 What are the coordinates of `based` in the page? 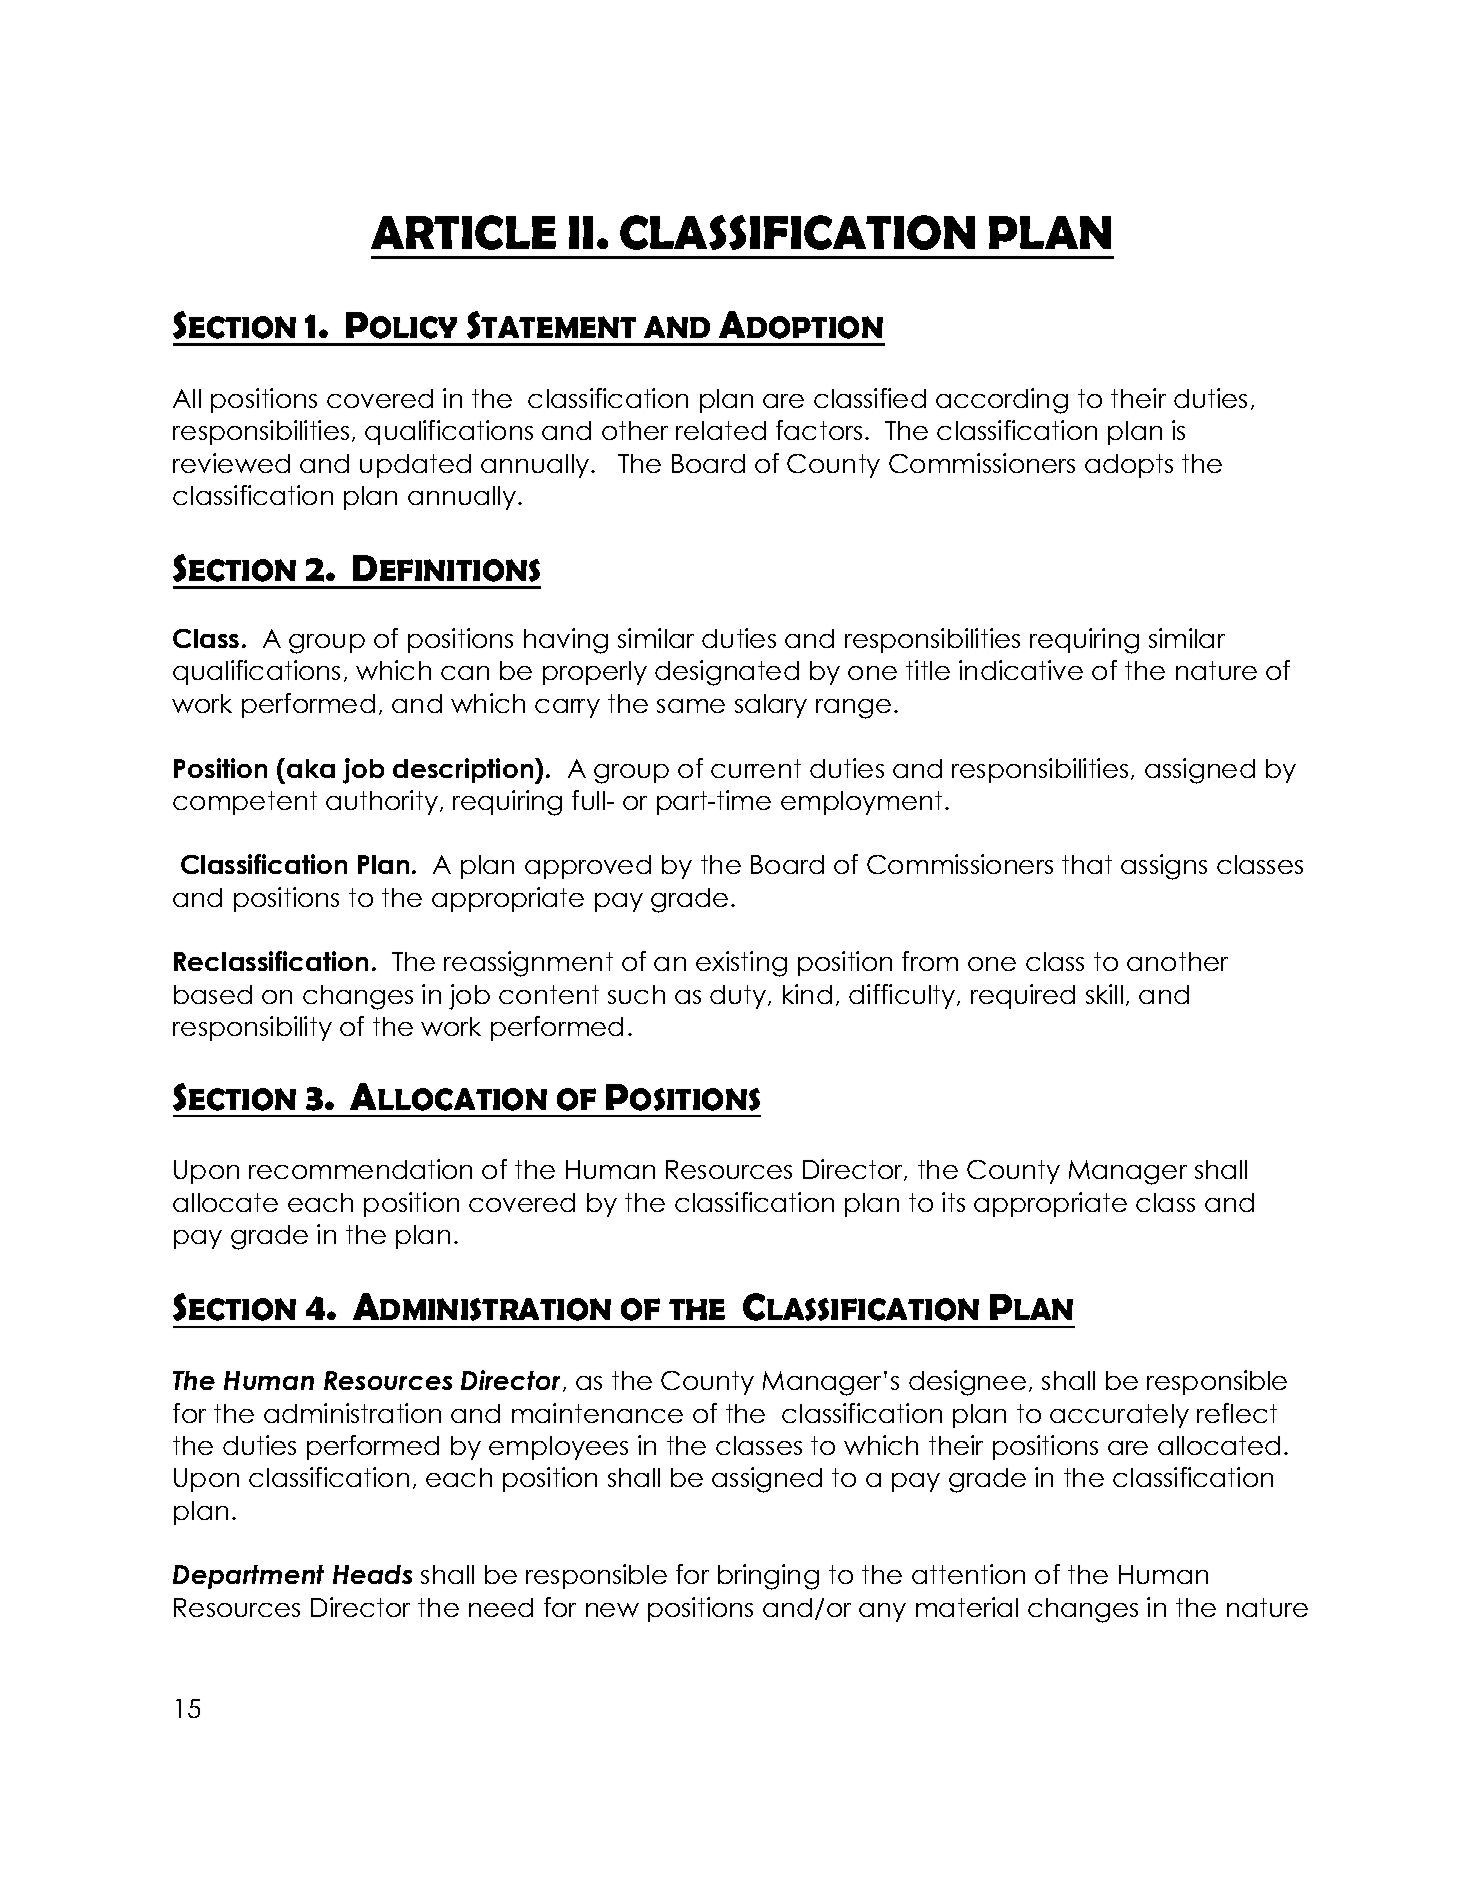 It's located at (213, 994).
